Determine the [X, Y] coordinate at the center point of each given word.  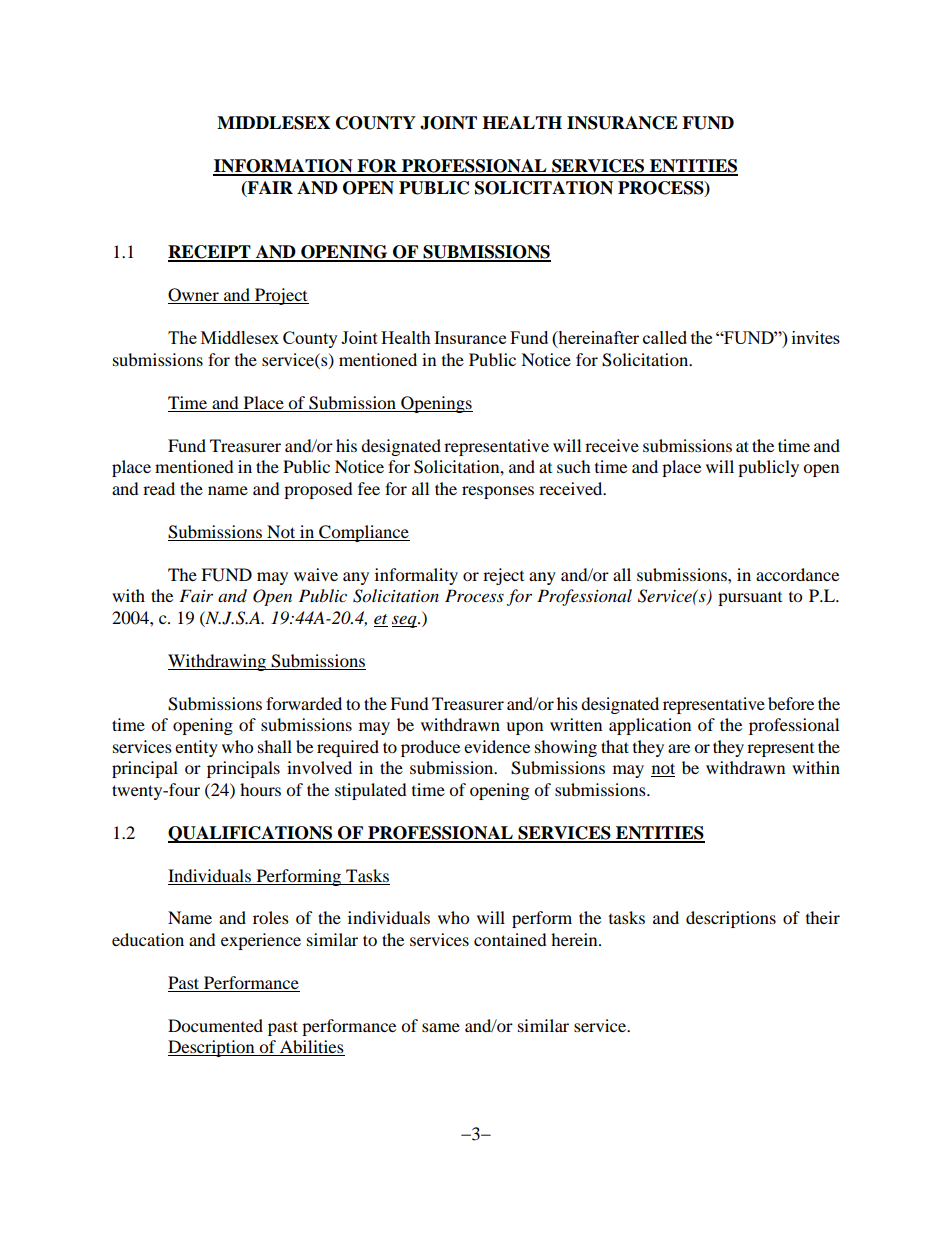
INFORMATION [284, 167]
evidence [497, 746]
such [574, 466]
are [679, 748]
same [441, 1027]
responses [498, 492]
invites [816, 337]
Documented [215, 1025]
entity [196, 748]
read [159, 488]
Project [281, 296]
